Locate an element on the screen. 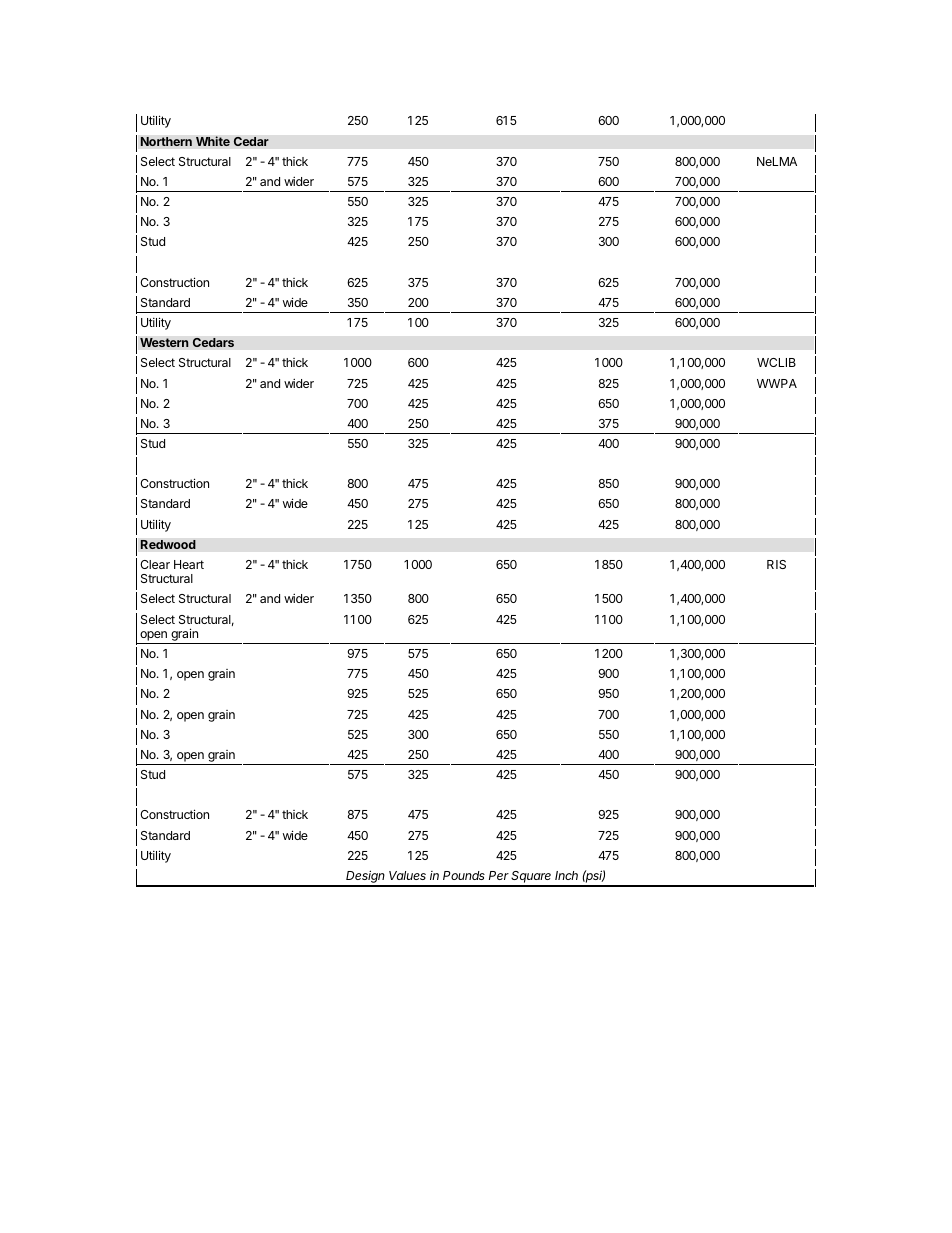  Inch is located at coordinates (566, 875).
